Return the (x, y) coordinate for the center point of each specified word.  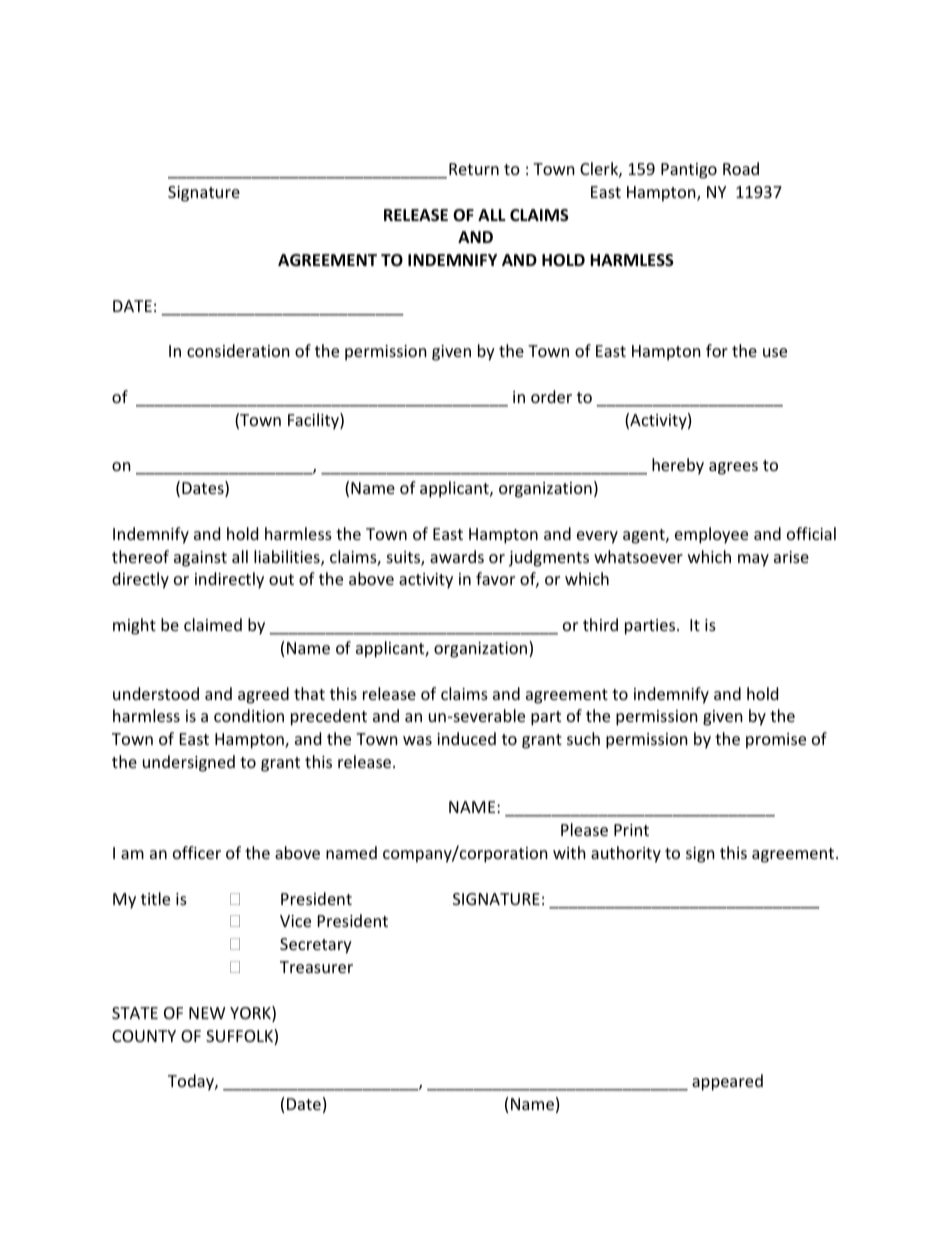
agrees (733, 468)
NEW (207, 1013)
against (200, 559)
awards (457, 556)
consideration (238, 350)
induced (466, 738)
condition (249, 715)
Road (741, 168)
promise (776, 741)
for (717, 350)
